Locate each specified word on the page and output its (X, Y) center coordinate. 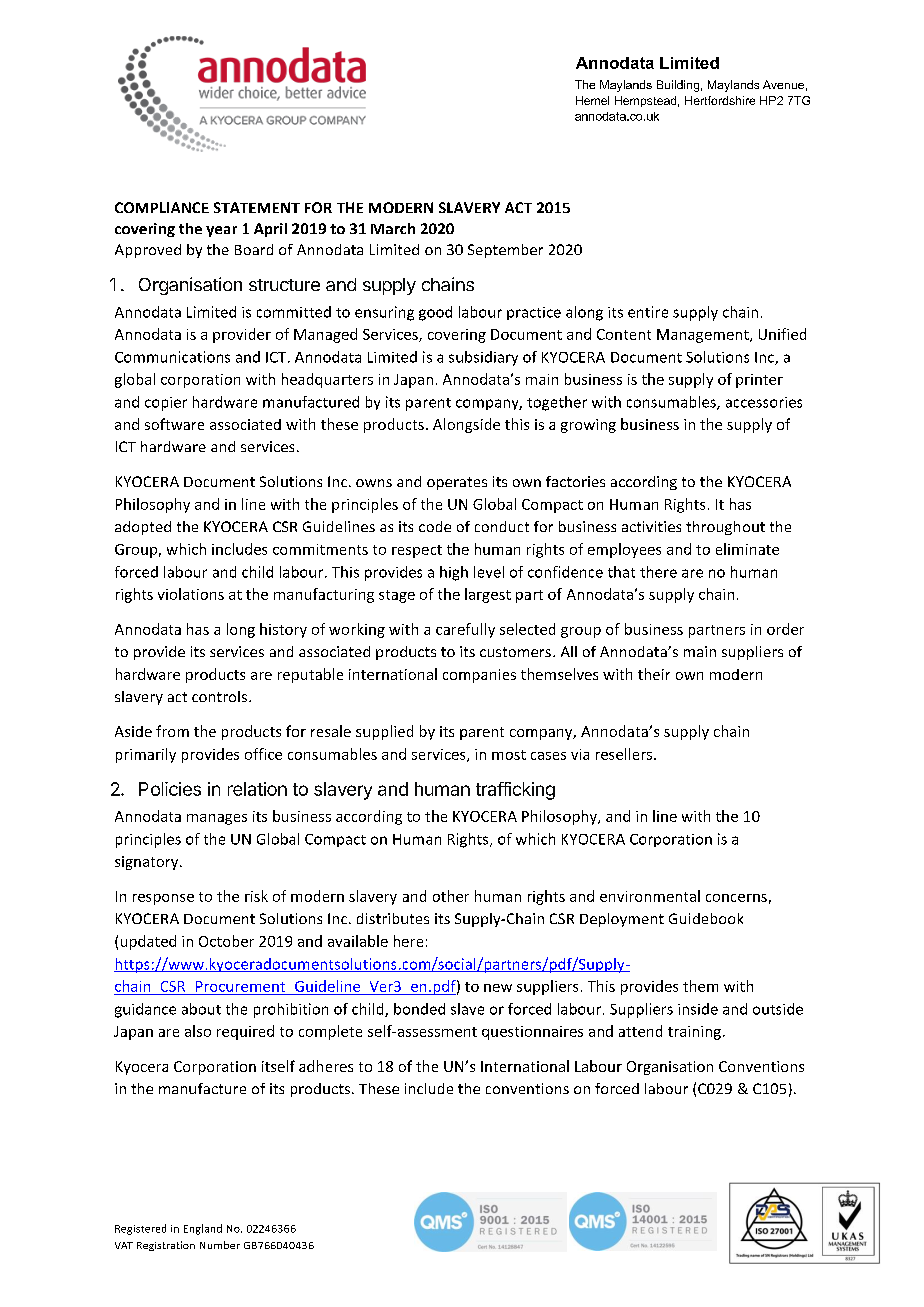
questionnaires (532, 1033)
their (654, 674)
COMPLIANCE (162, 207)
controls (221, 696)
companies (479, 676)
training (694, 1033)
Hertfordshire (720, 100)
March (393, 228)
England (203, 1229)
